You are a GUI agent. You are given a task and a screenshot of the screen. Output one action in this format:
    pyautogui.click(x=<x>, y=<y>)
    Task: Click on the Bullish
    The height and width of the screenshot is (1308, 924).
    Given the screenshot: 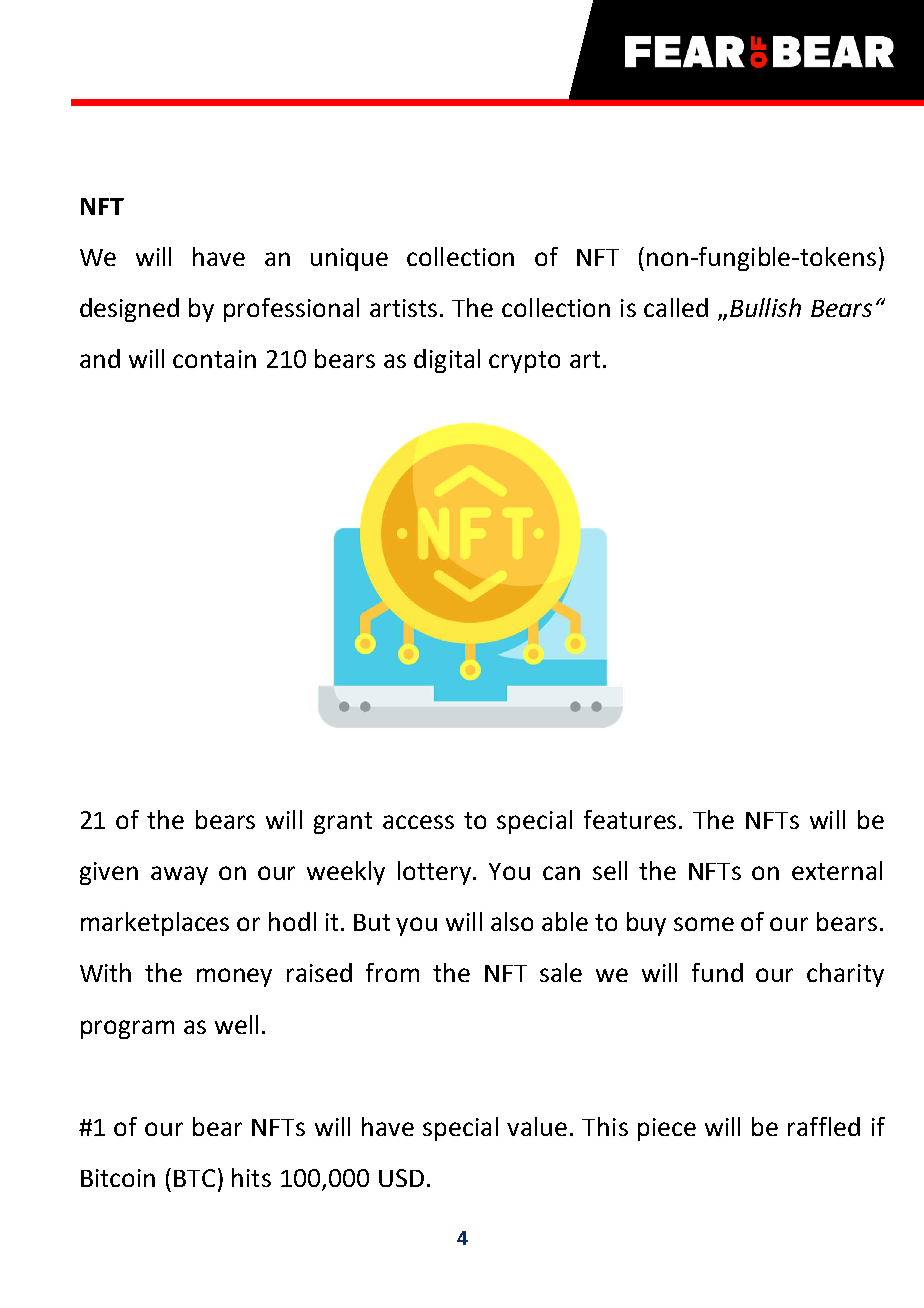 What is the action you would take?
    pyautogui.click(x=765, y=307)
